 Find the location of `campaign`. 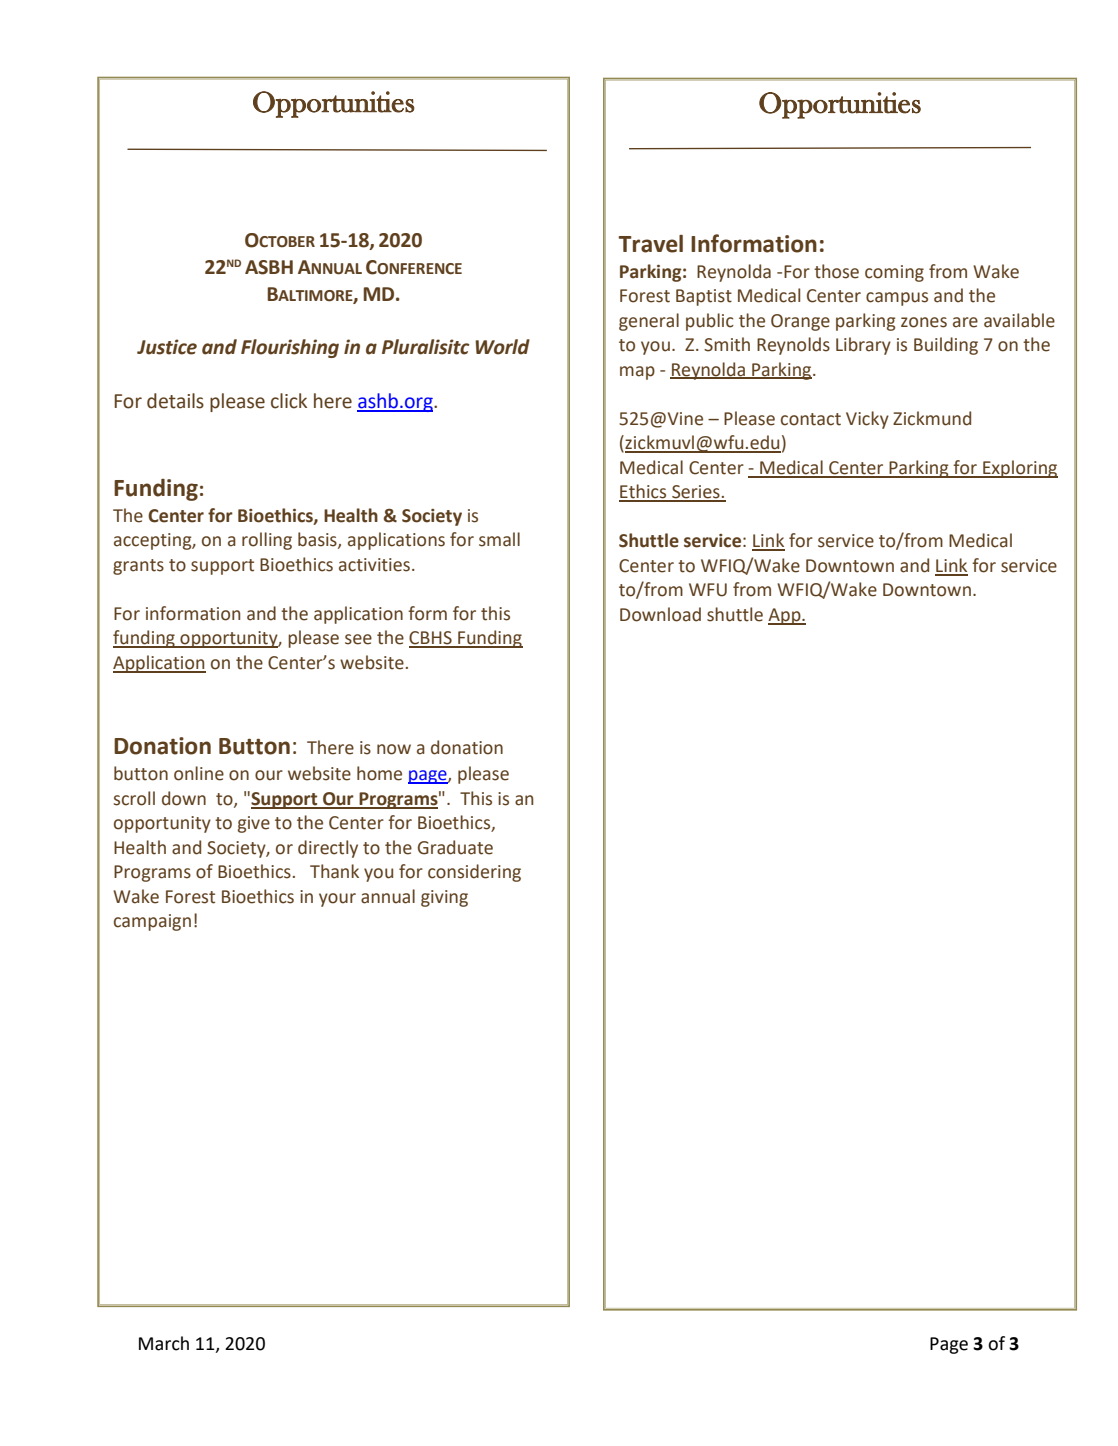

campaign is located at coordinates (152, 922).
